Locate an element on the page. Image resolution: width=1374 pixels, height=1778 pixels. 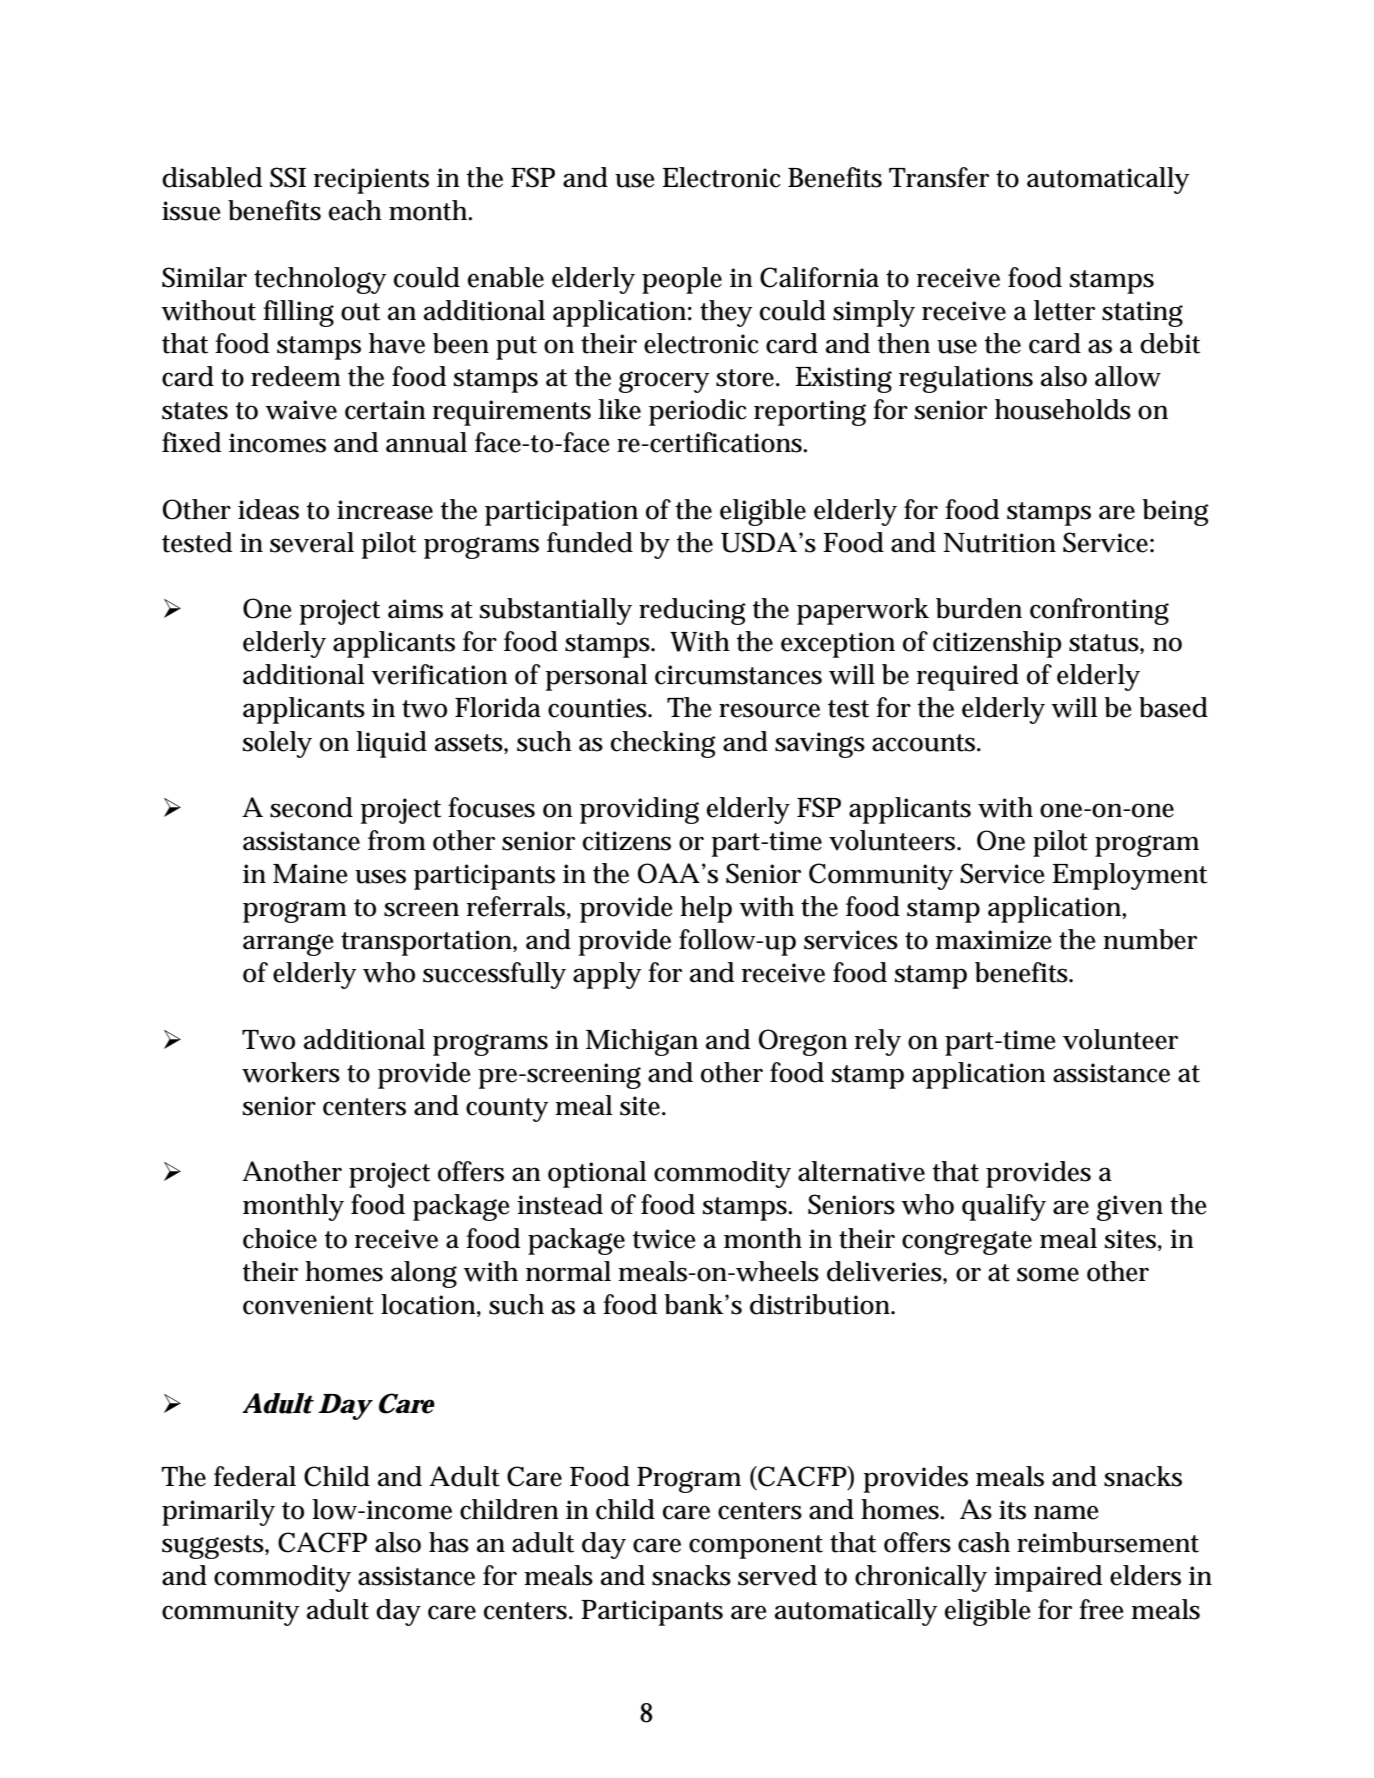
primarily is located at coordinates (218, 1512).
